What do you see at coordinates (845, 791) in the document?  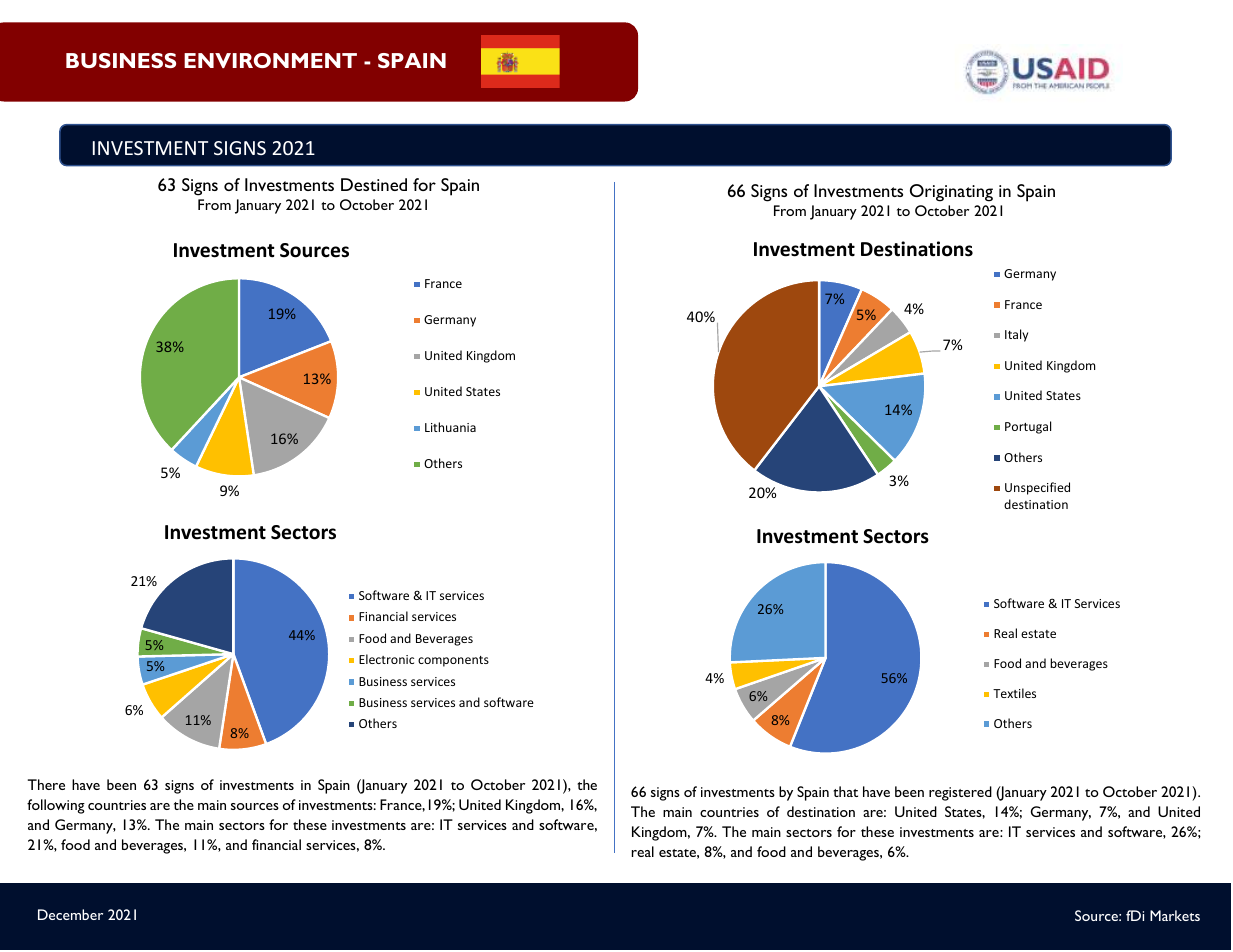 I see `that` at bounding box center [845, 791].
